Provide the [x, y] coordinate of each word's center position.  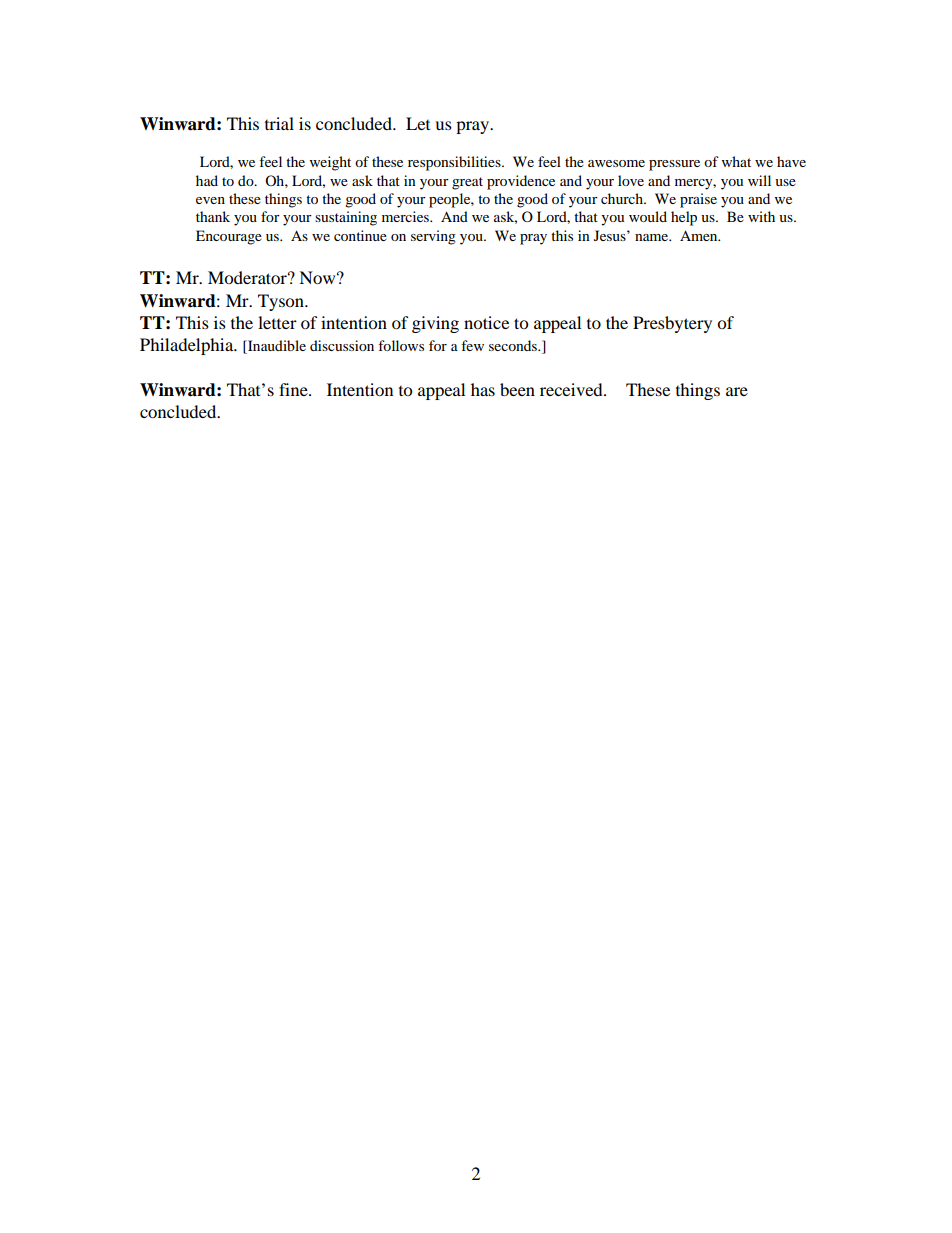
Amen [700, 235]
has [483, 389]
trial [279, 123]
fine [294, 389]
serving [433, 237]
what [736, 161]
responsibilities [455, 163]
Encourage [229, 237]
